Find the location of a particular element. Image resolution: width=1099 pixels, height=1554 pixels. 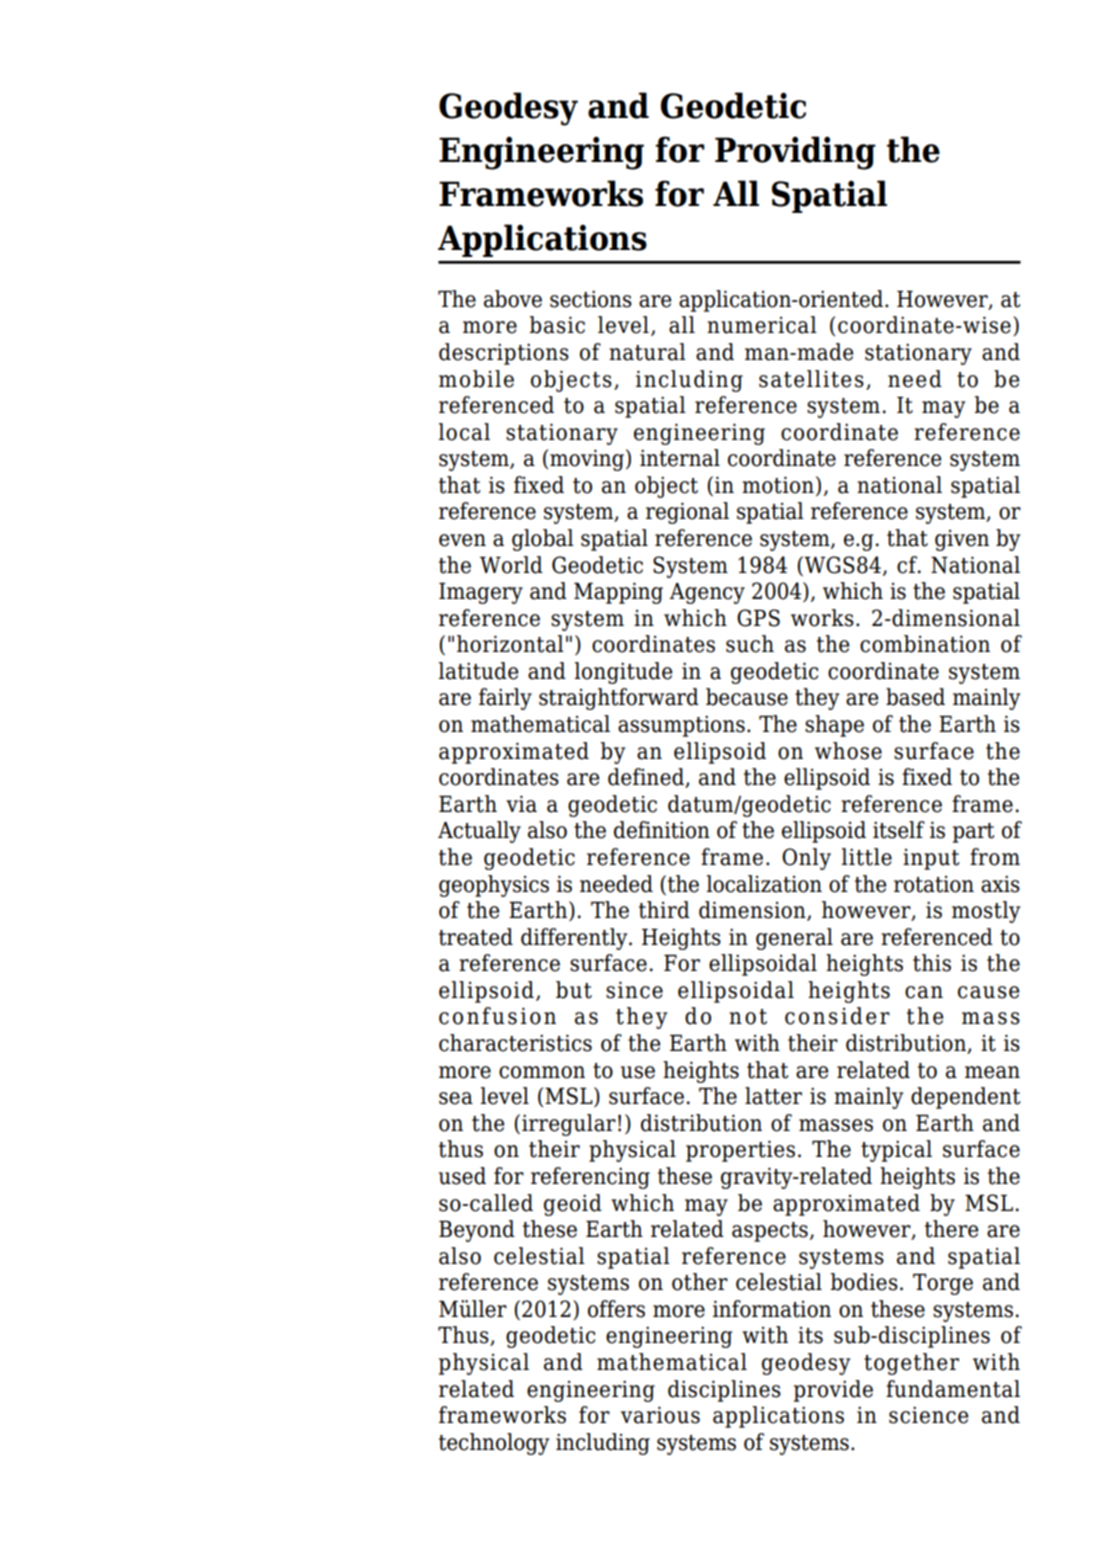

above is located at coordinates (513, 299).
